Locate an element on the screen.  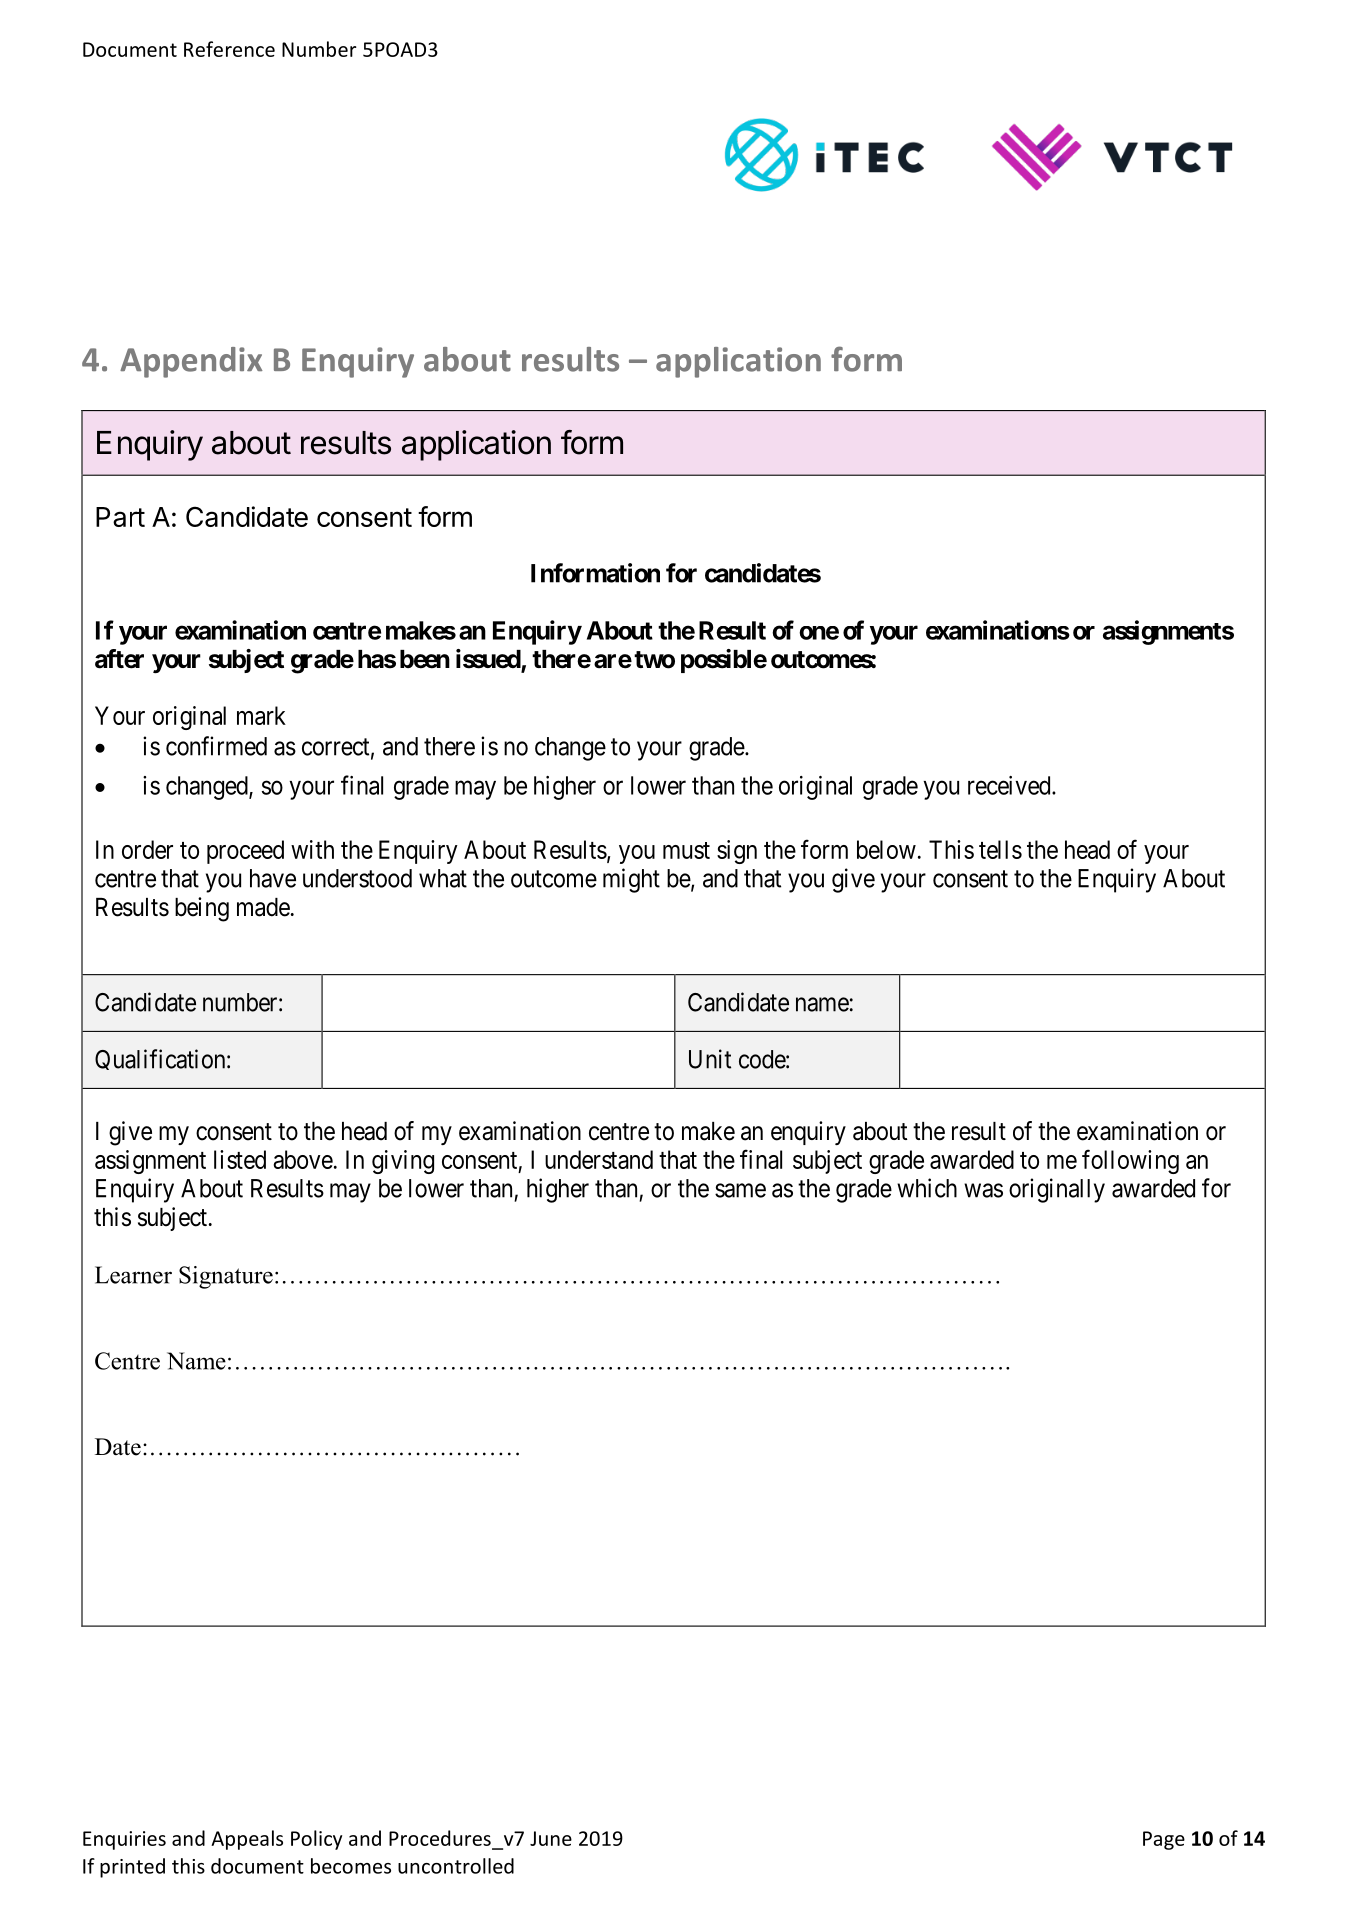
was is located at coordinates (983, 1190).
